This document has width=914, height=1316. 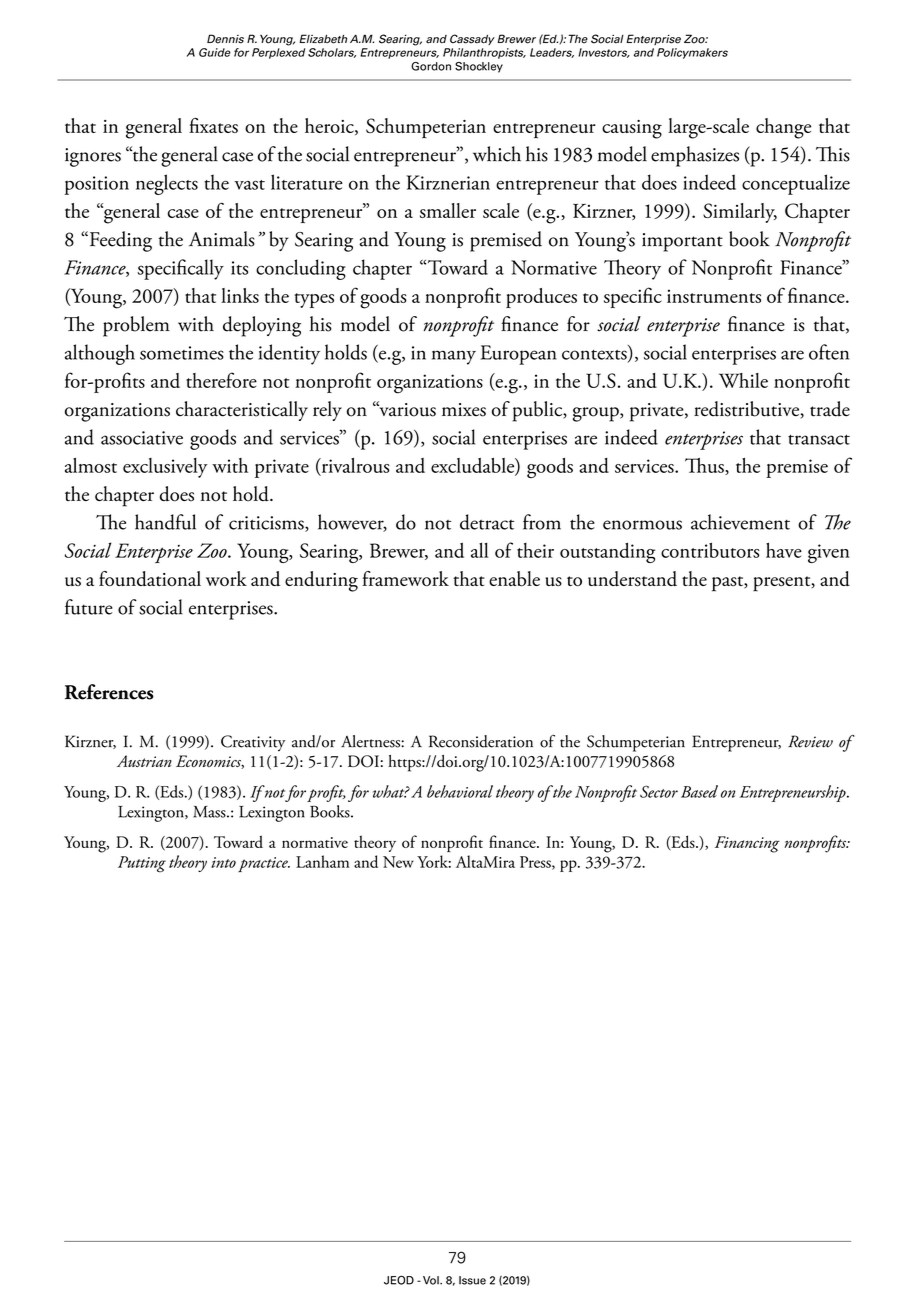 I want to click on Putting, so click(x=142, y=864).
